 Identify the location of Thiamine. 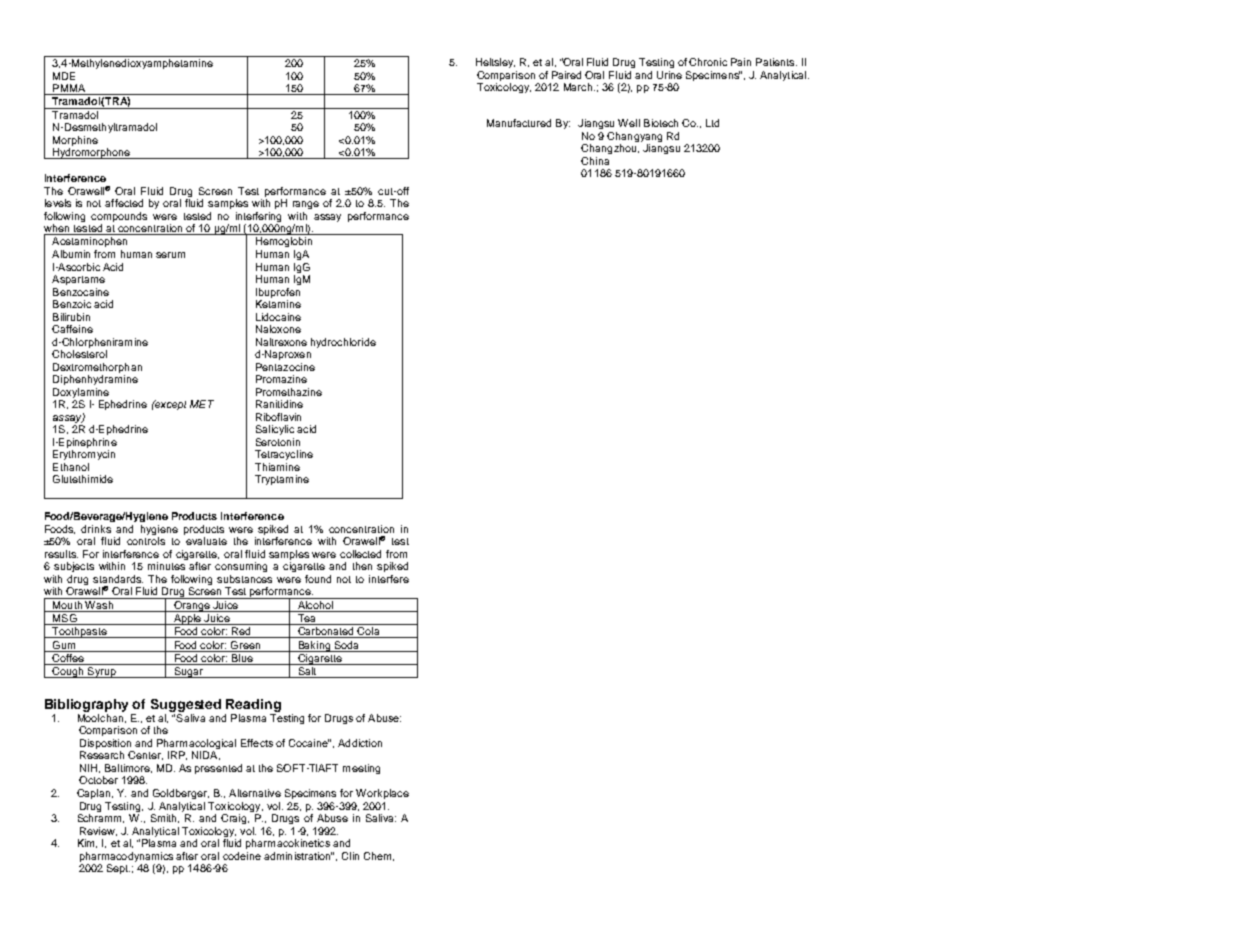
(277, 467).
